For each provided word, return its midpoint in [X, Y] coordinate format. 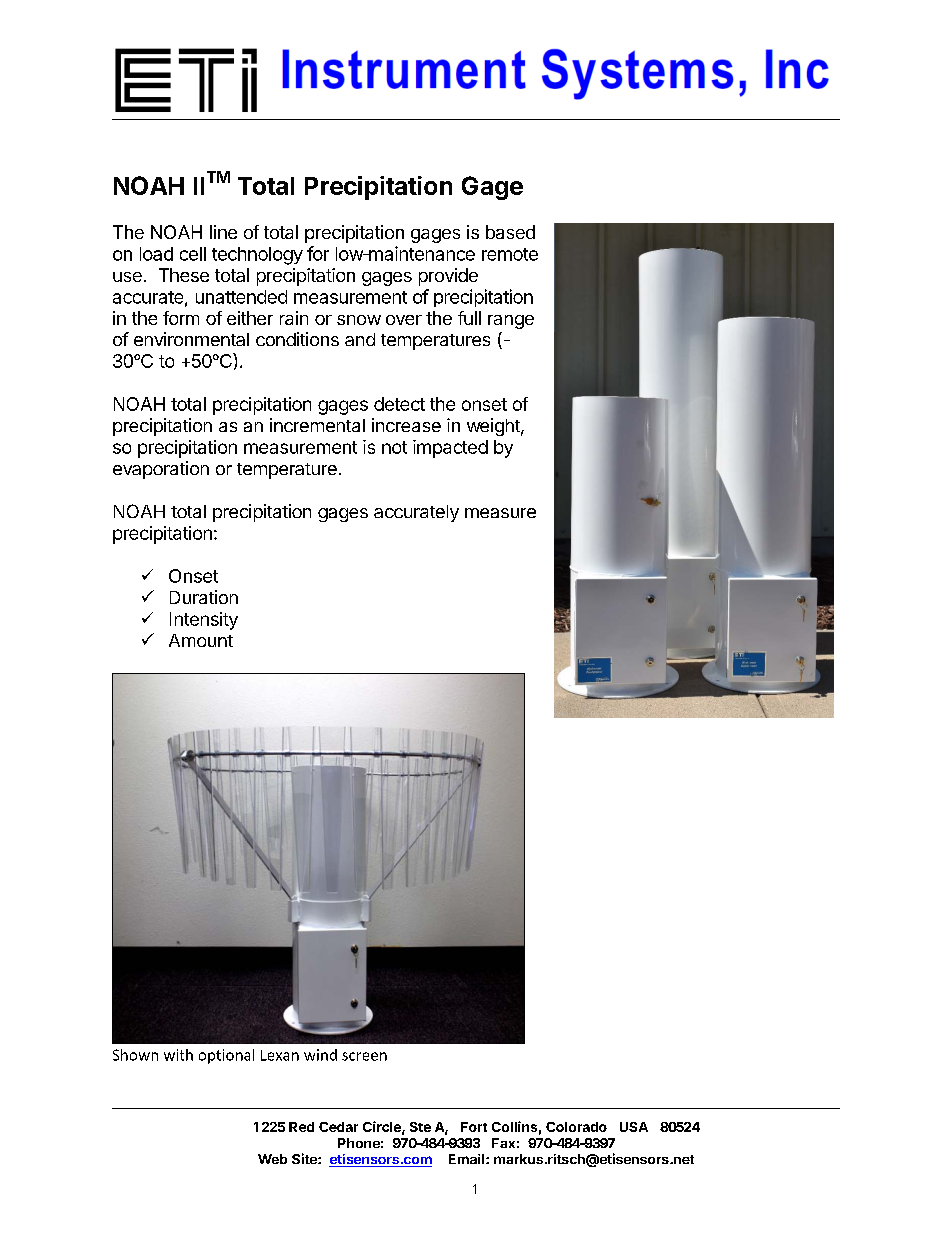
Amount [201, 640]
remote [510, 254]
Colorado [576, 1127]
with [178, 1055]
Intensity [204, 621]
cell [193, 254]
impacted [450, 449]
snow [359, 320]
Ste [420, 1127]
